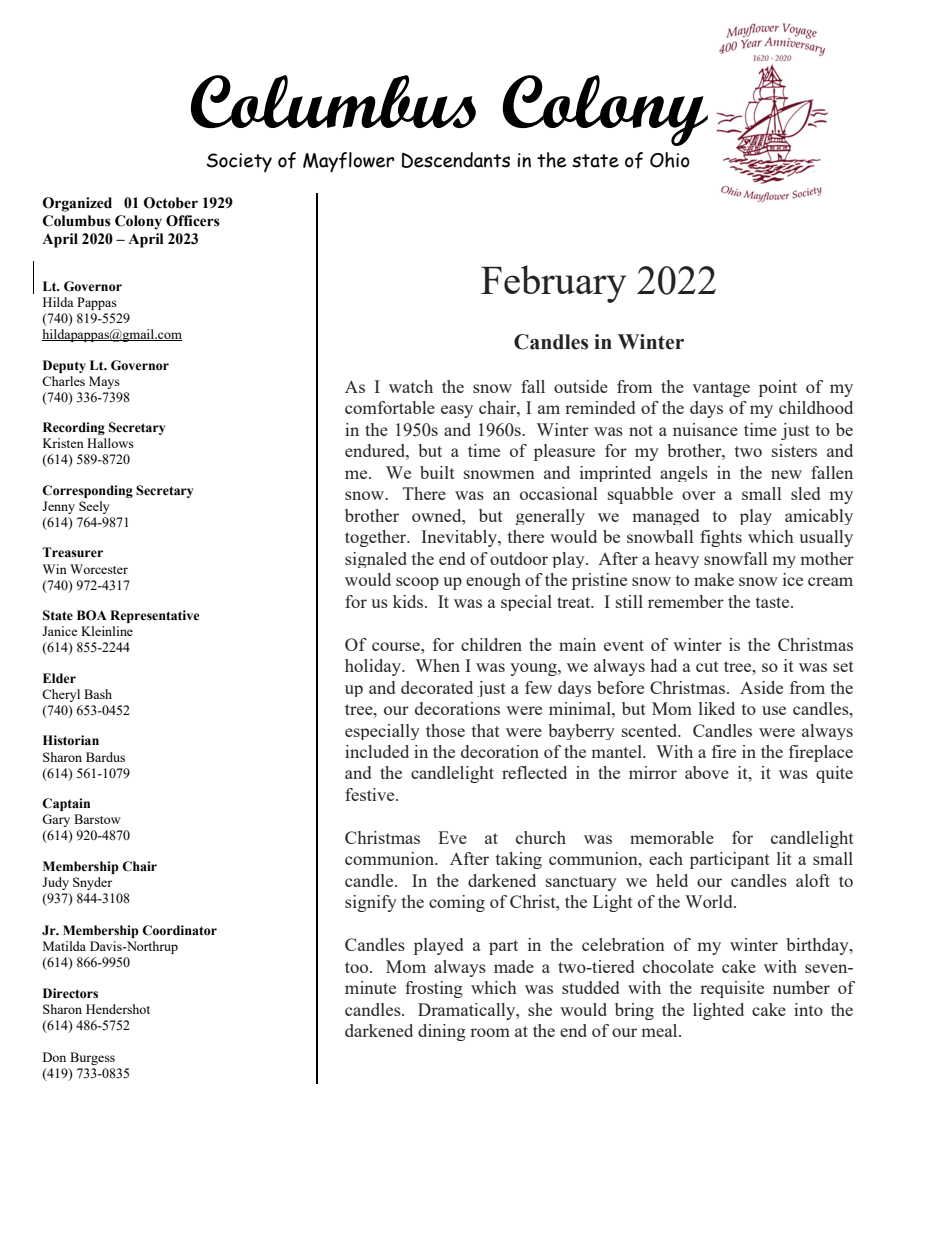  What do you see at coordinates (774, 602) in the screenshot?
I see `taste` at bounding box center [774, 602].
